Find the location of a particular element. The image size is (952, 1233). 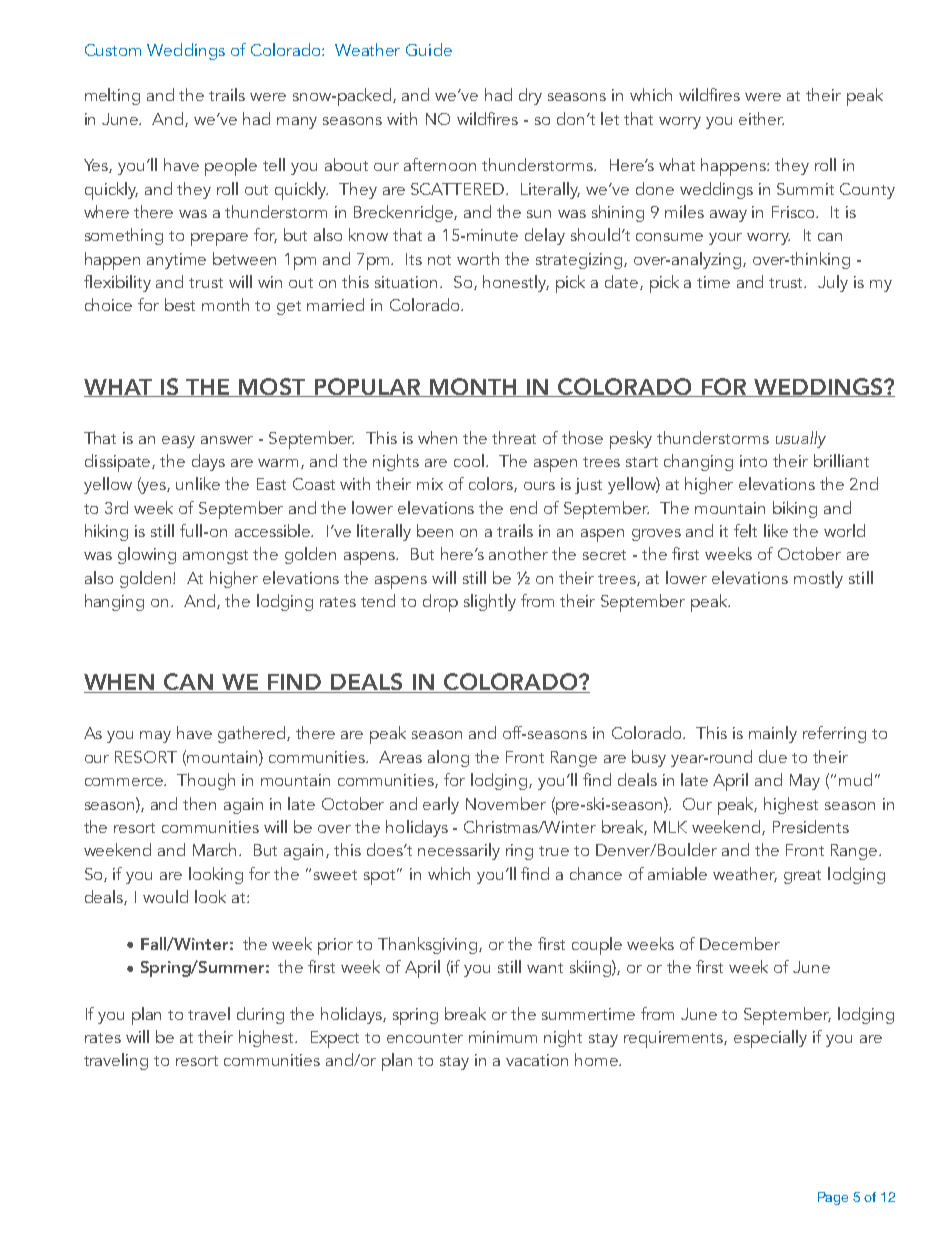

melting is located at coordinates (112, 96).
